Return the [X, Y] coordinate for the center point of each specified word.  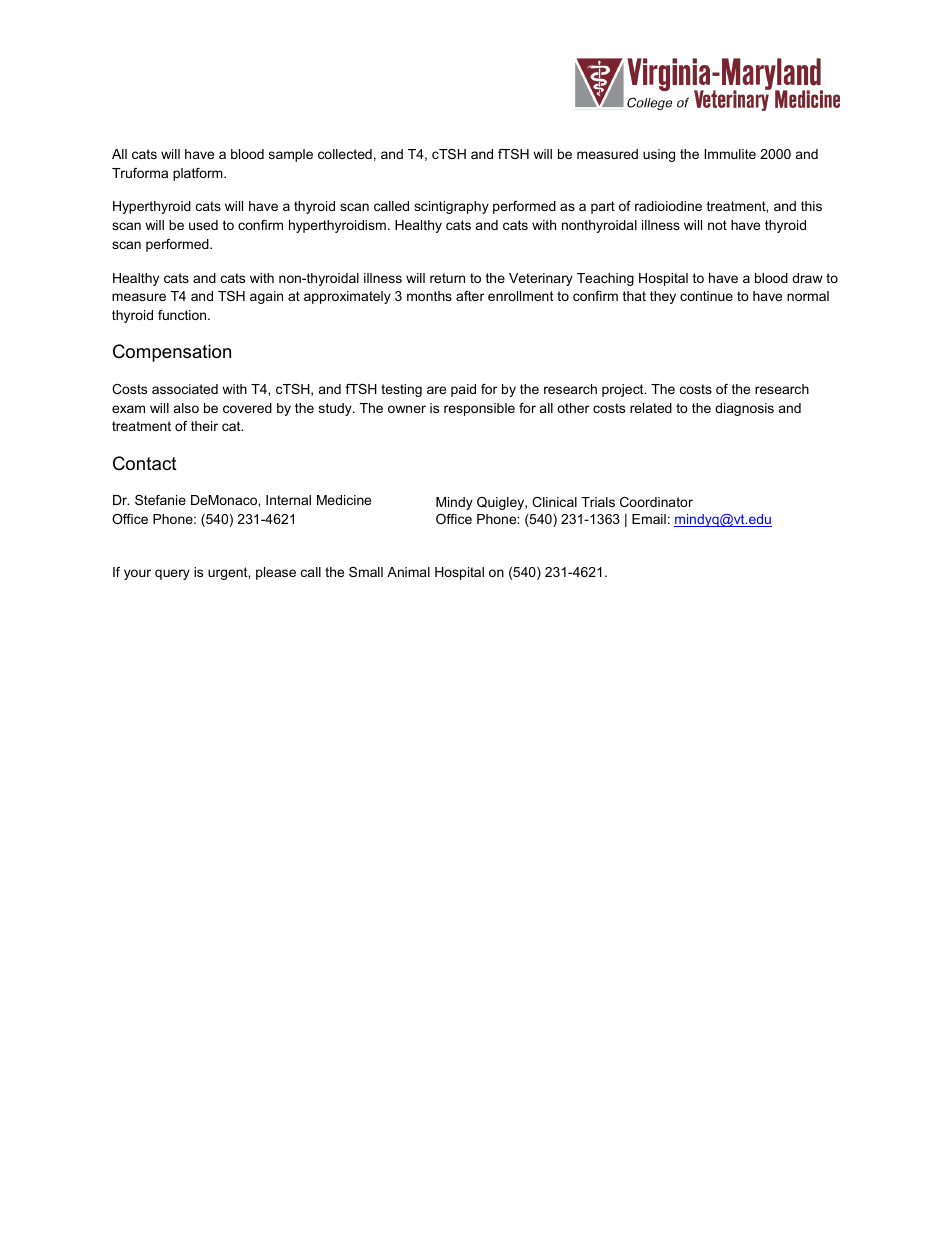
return [447, 278]
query [172, 574]
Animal [408, 572]
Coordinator [656, 502]
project [624, 390]
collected [345, 154]
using [659, 155]
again [266, 297]
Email [649, 519]
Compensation [172, 353]
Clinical [554, 502]
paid [463, 390]
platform [199, 174]
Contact [145, 463]
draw [807, 278]
